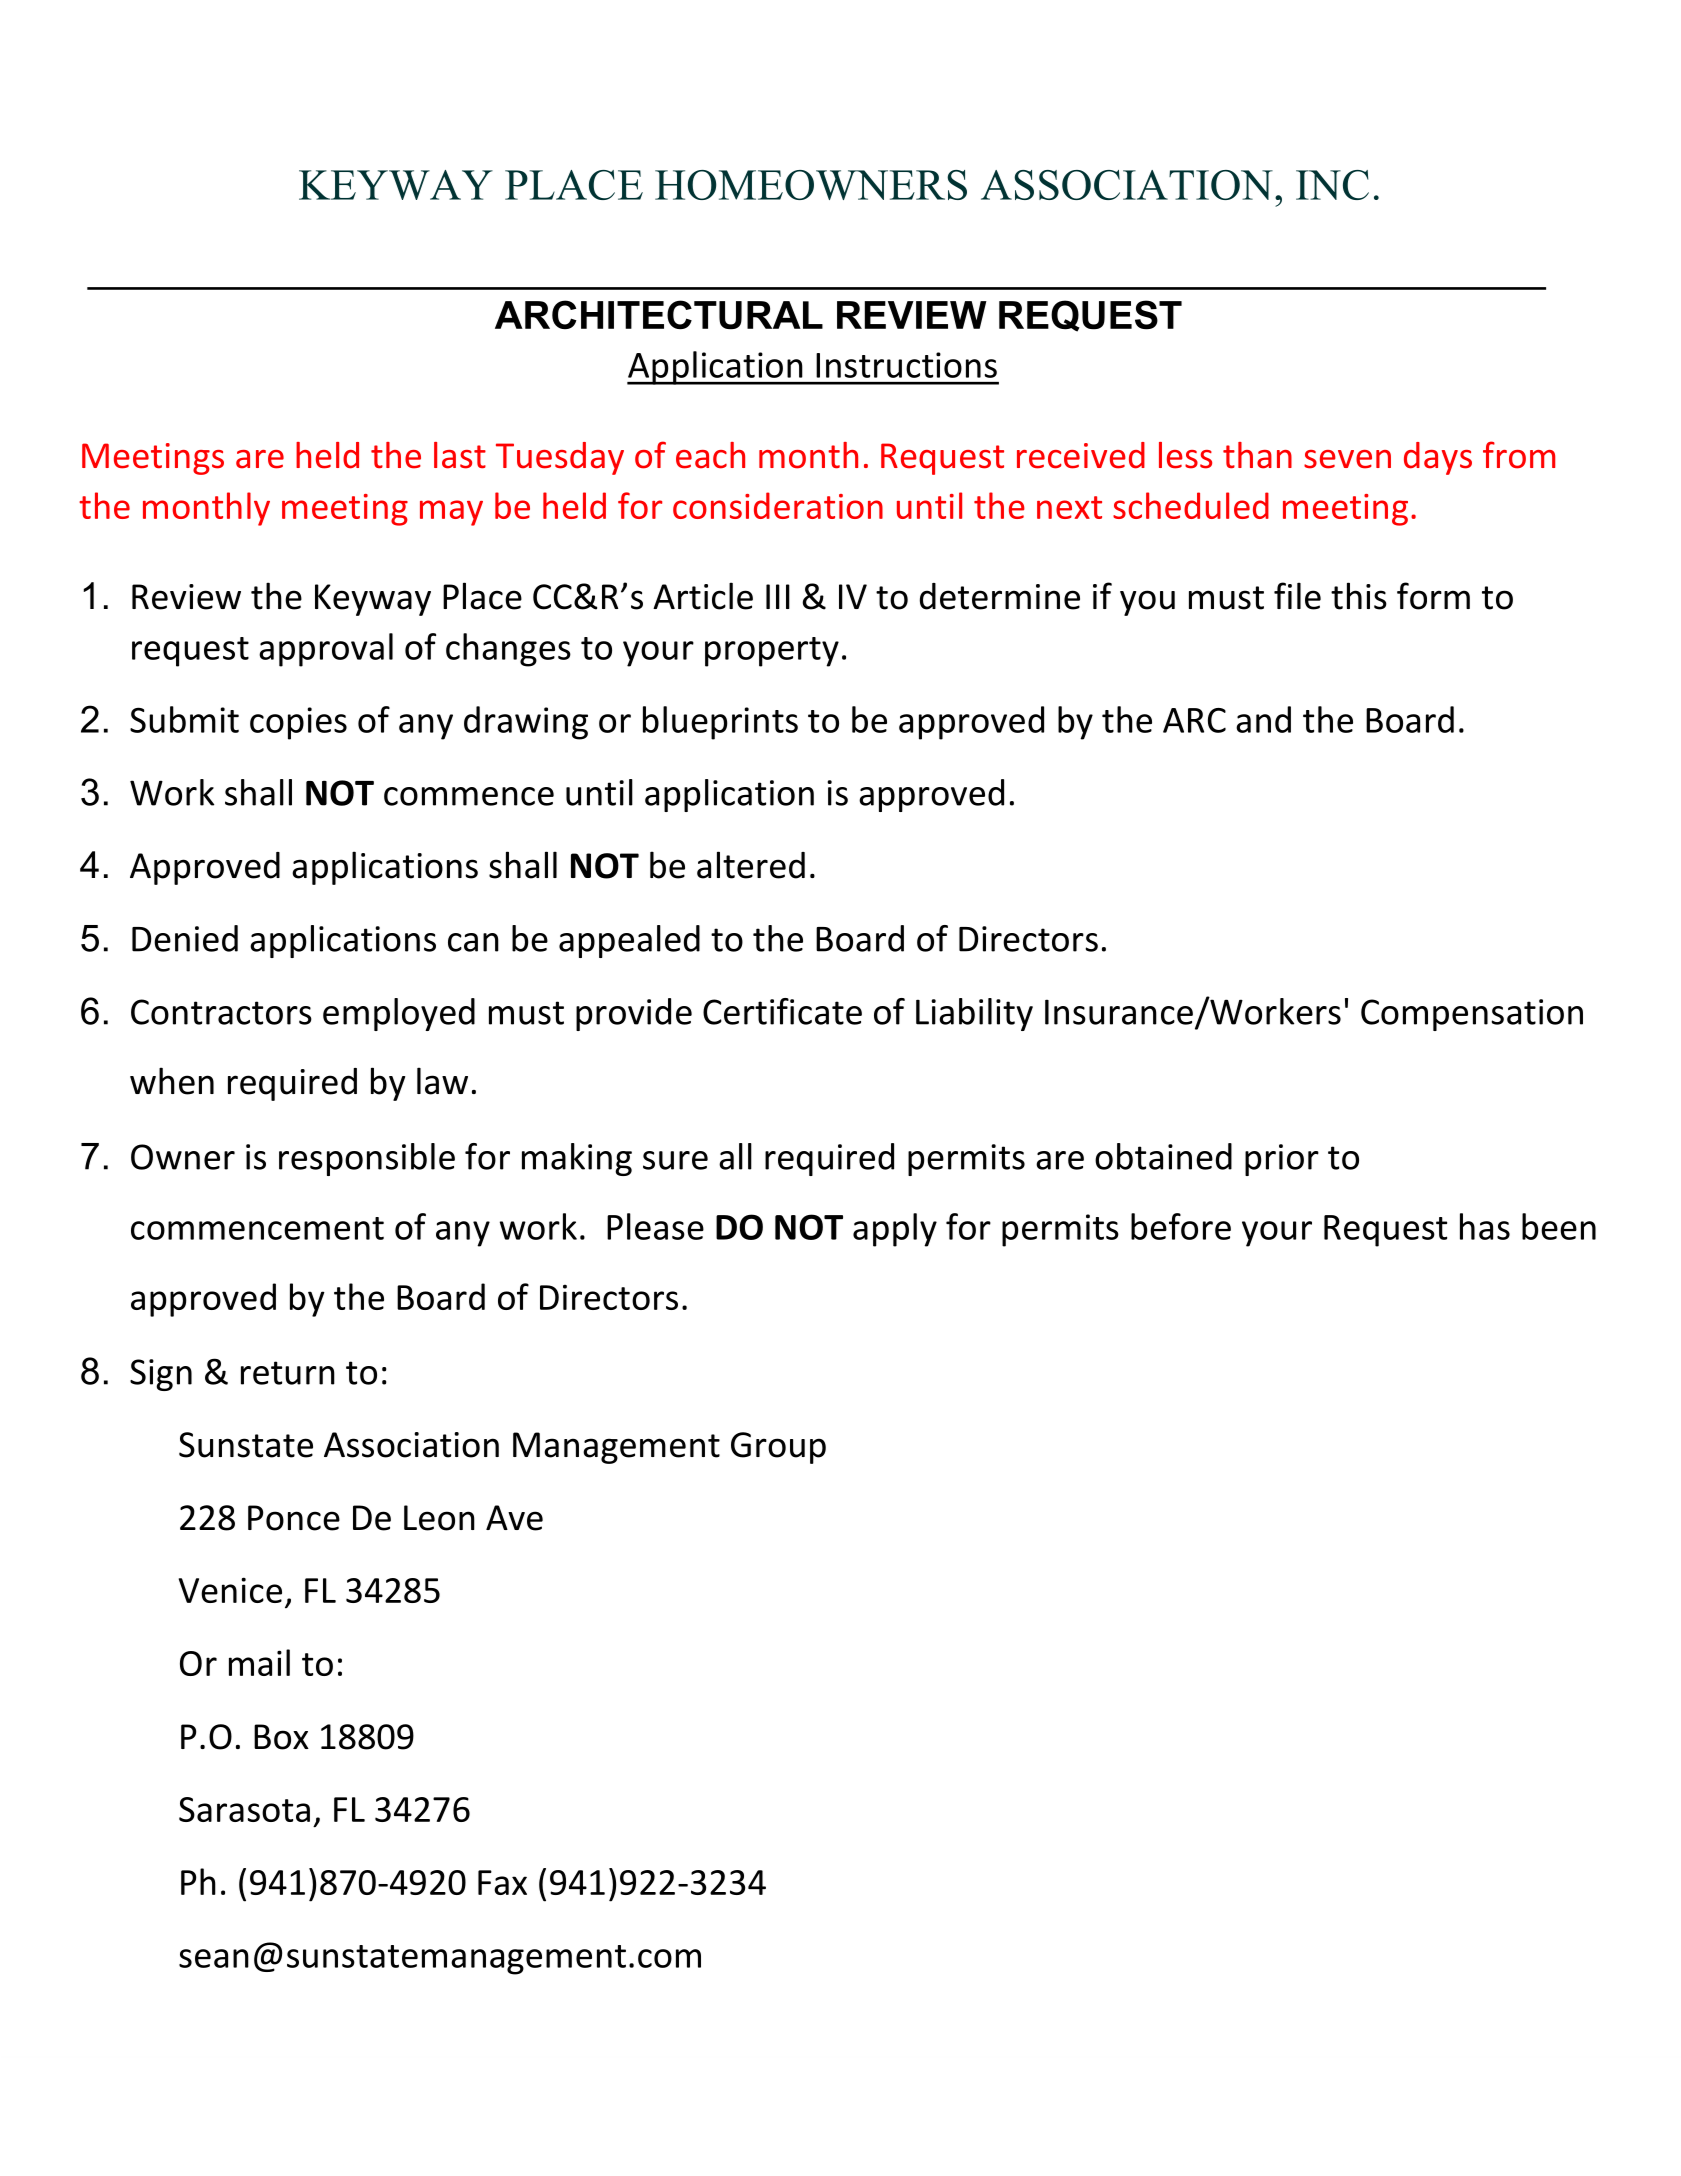 This image has width=1681, height=2176. I want to click on and, so click(1263, 719).
